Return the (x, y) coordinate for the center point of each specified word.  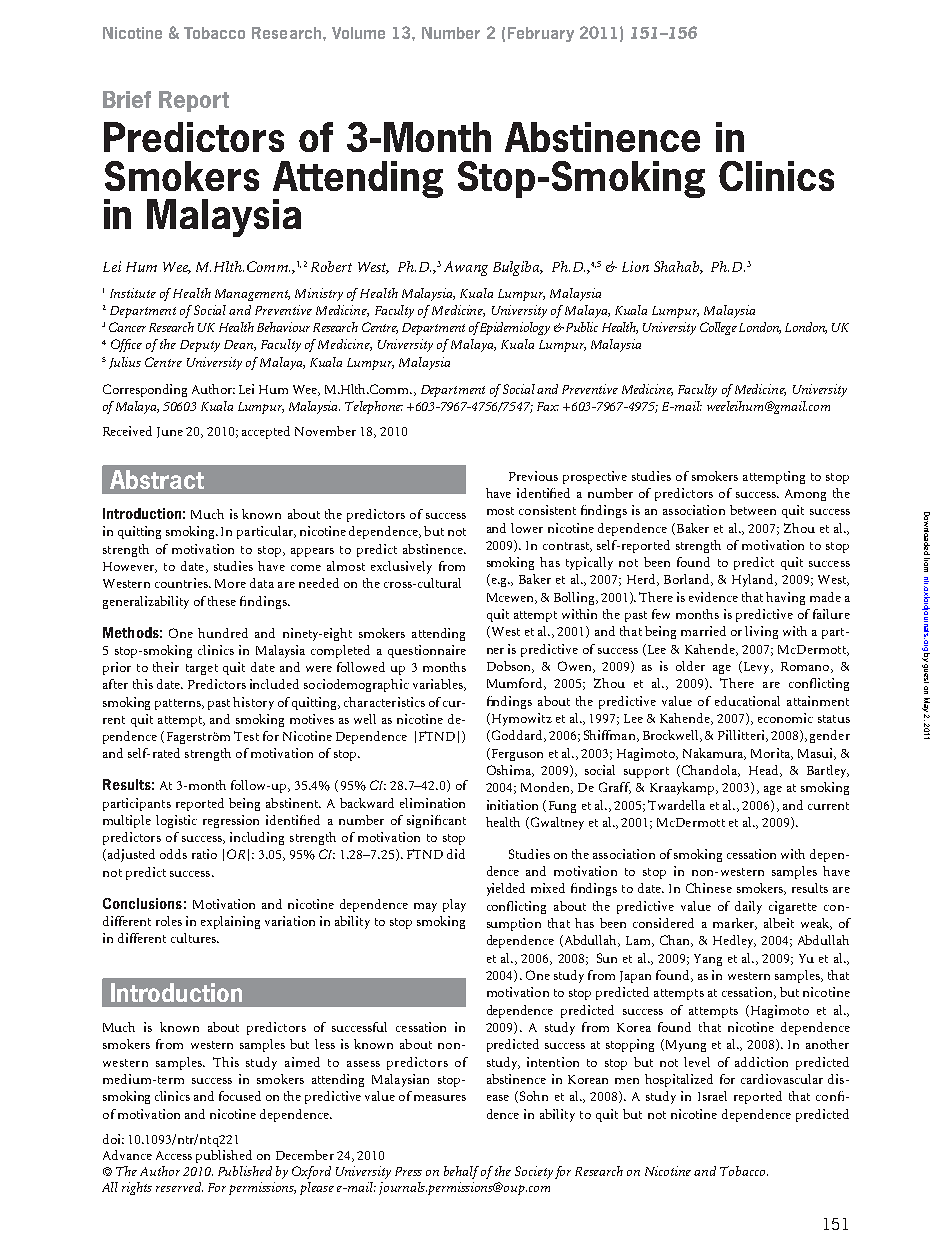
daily (748, 907)
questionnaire (427, 651)
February (541, 34)
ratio (204, 854)
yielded (506, 889)
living (761, 632)
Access (174, 1155)
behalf (461, 1172)
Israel (712, 1096)
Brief (127, 99)
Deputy (200, 346)
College (718, 328)
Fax (548, 406)
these (222, 601)
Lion (635, 266)
